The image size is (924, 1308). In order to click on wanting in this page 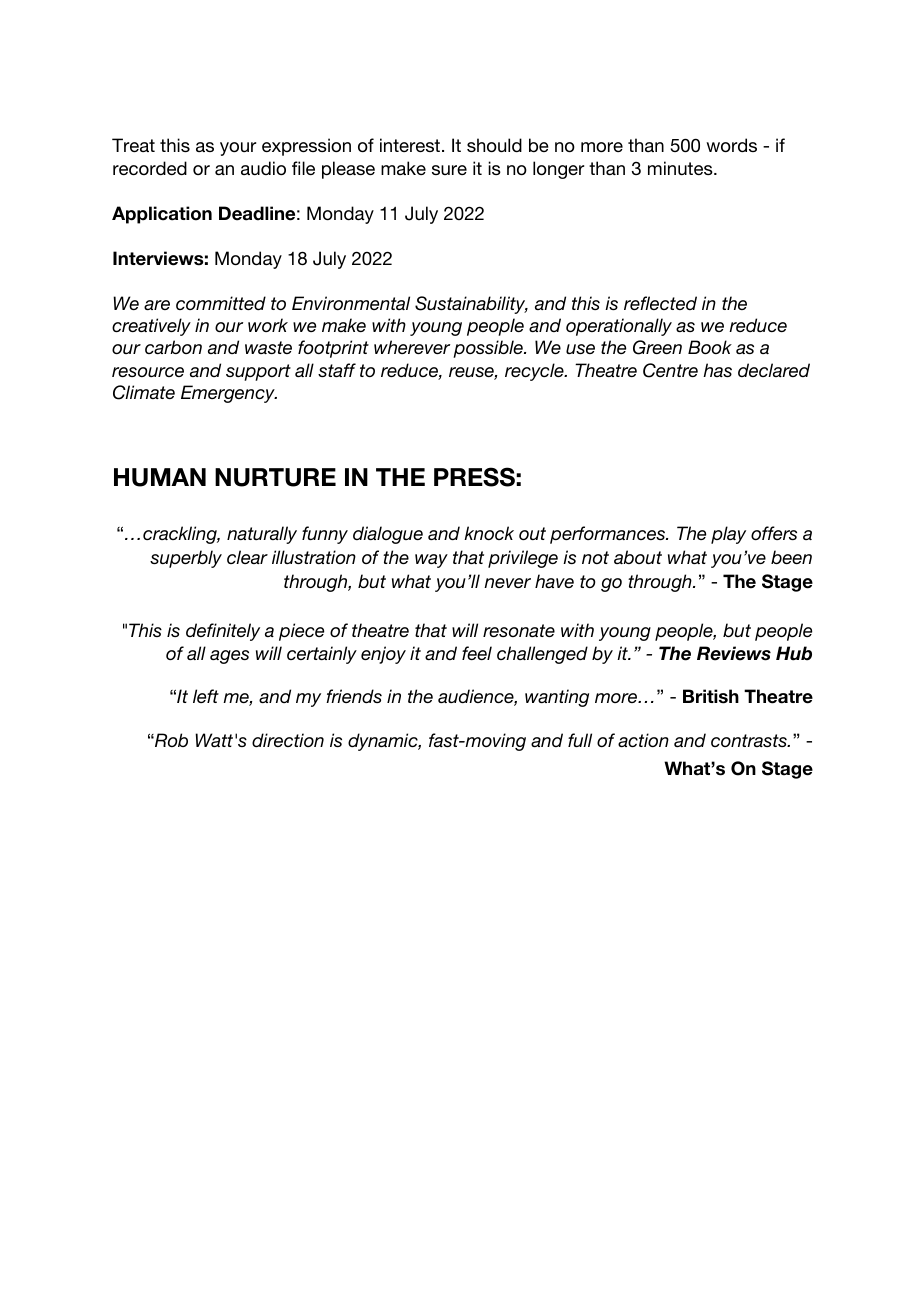, I will do `click(557, 698)`.
